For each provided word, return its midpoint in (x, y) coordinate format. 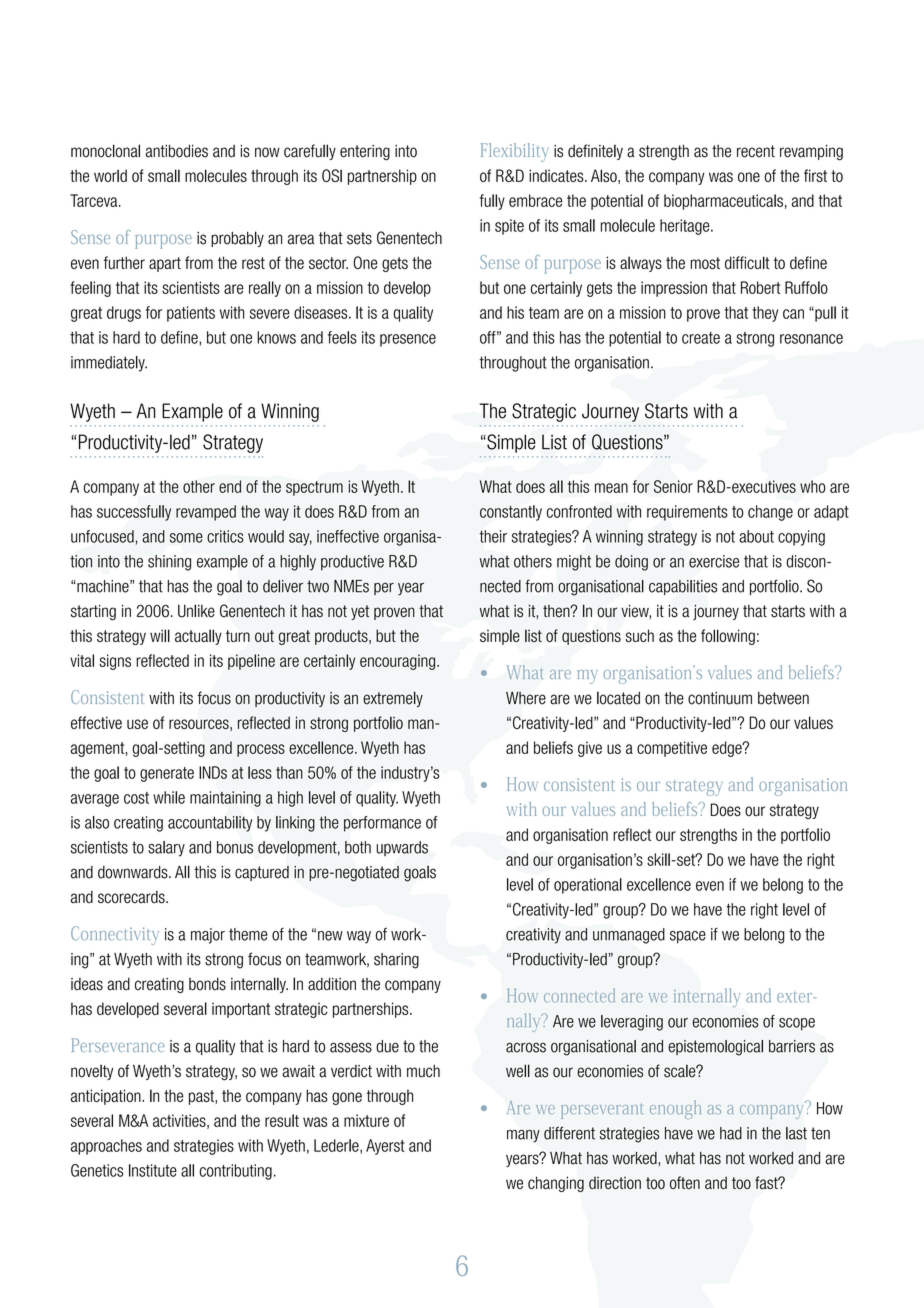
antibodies (177, 151)
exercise (714, 561)
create (701, 338)
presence (408, 340)
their (493, 536)
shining (169, 563)
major (208, 936)
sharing (396, 961)
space (688, 937)
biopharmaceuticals (723, 202)
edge (728, 749)
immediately (109, 364)
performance (382, 824)
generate (167, 774)
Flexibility (515, 152)
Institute (153, 1170)
